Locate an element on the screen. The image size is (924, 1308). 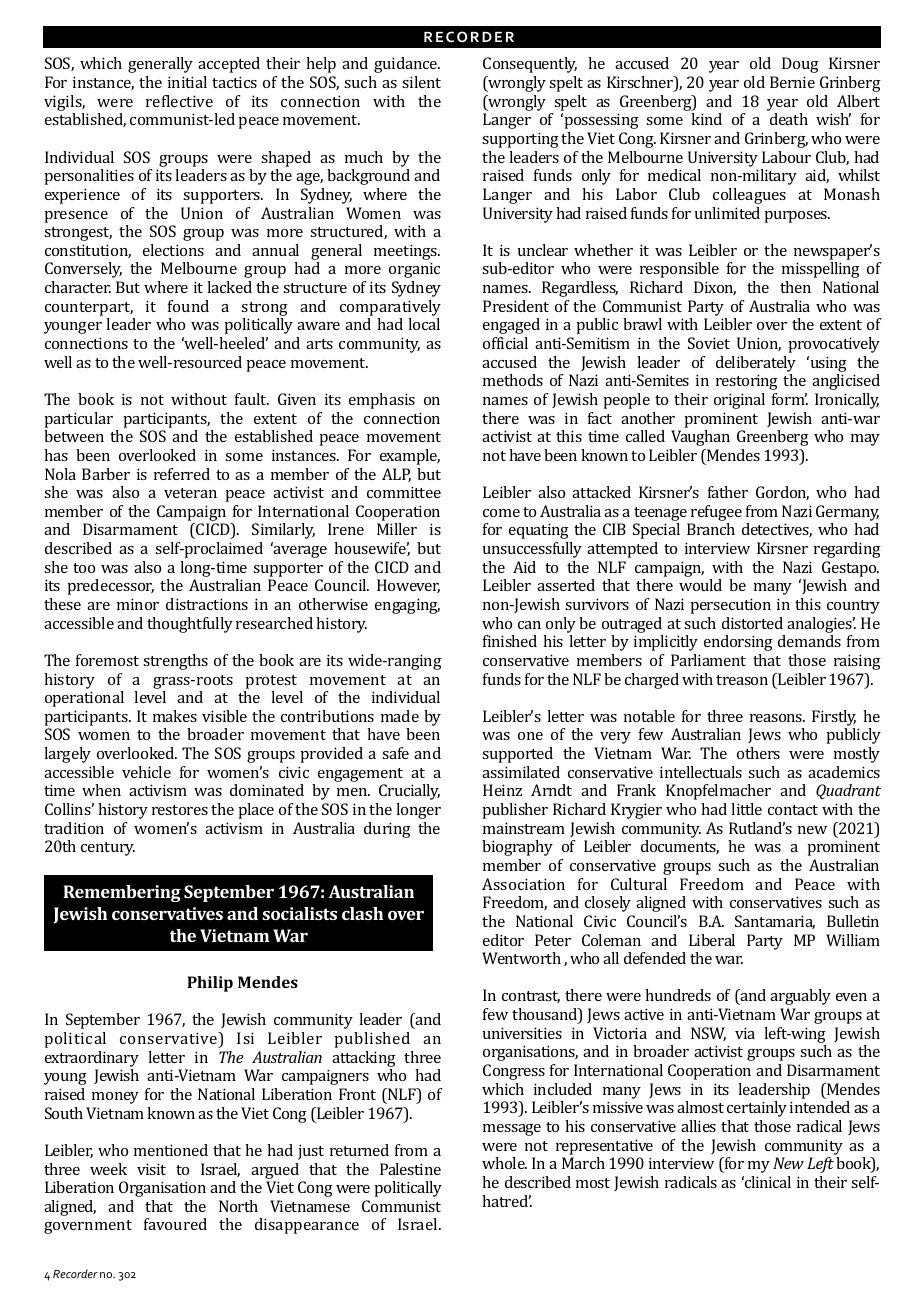
publisher is located at coordinates (515, 811).
